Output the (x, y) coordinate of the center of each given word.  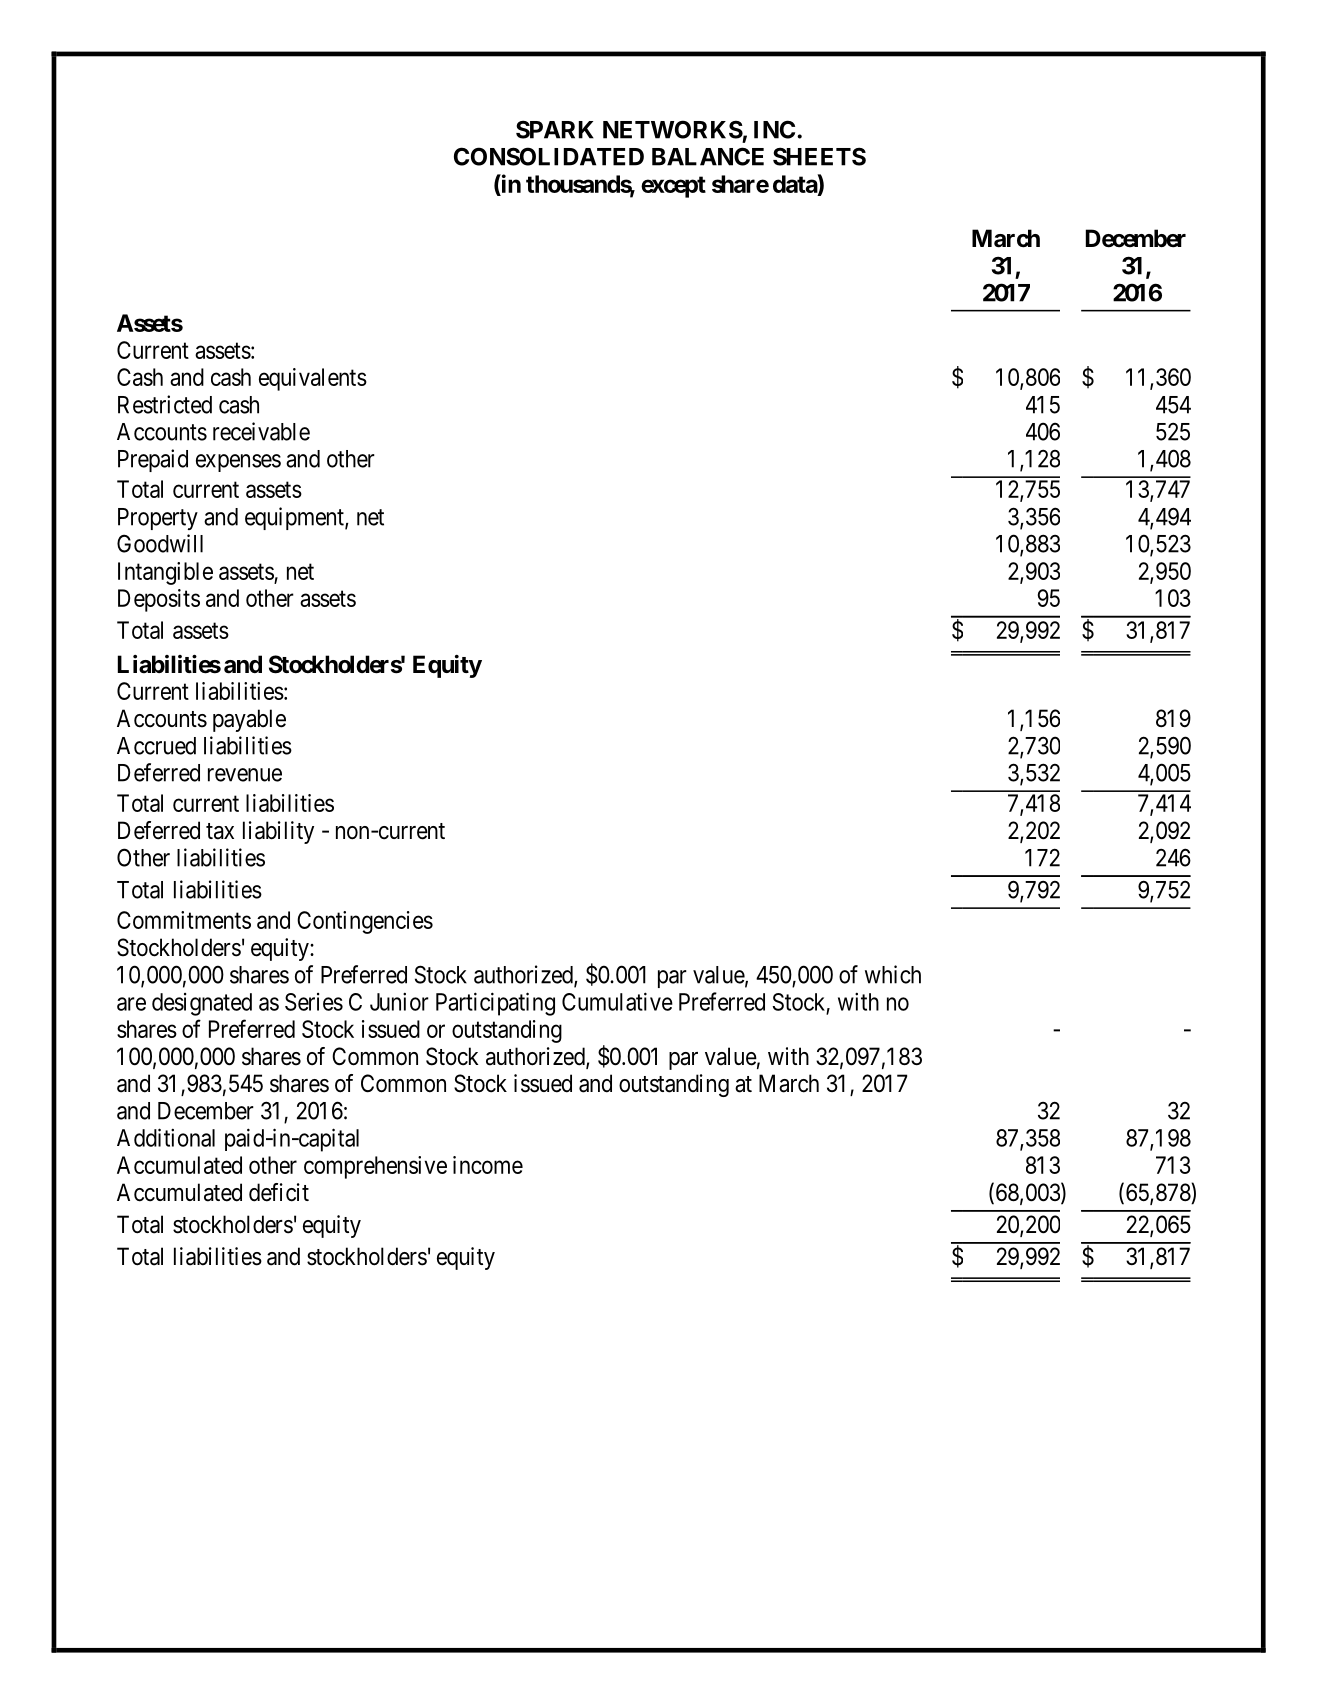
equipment (295, 518)
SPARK (555, 129)
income (488, 1165)
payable (249, 720)
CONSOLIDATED (549, 156)
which (893, 974)
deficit (279, 1192)
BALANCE (708, 156)
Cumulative (617, 1001)
